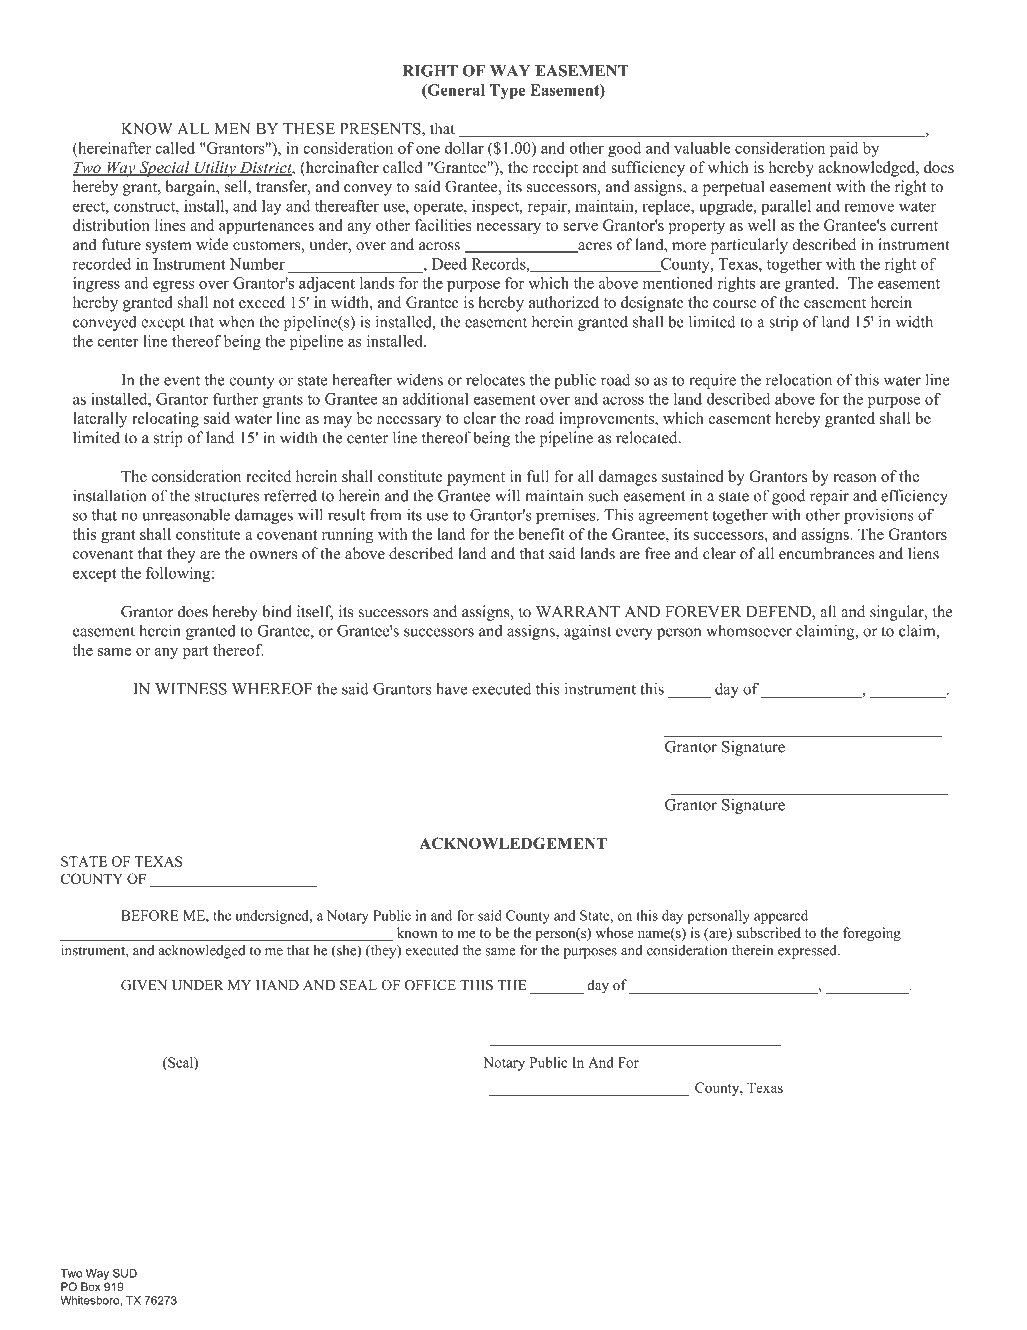 The height and width of the screenshot is (1330, 1027). Describe the element at coordinates (430, 985) in the screenshot. I see `OFFICE` at that location.
